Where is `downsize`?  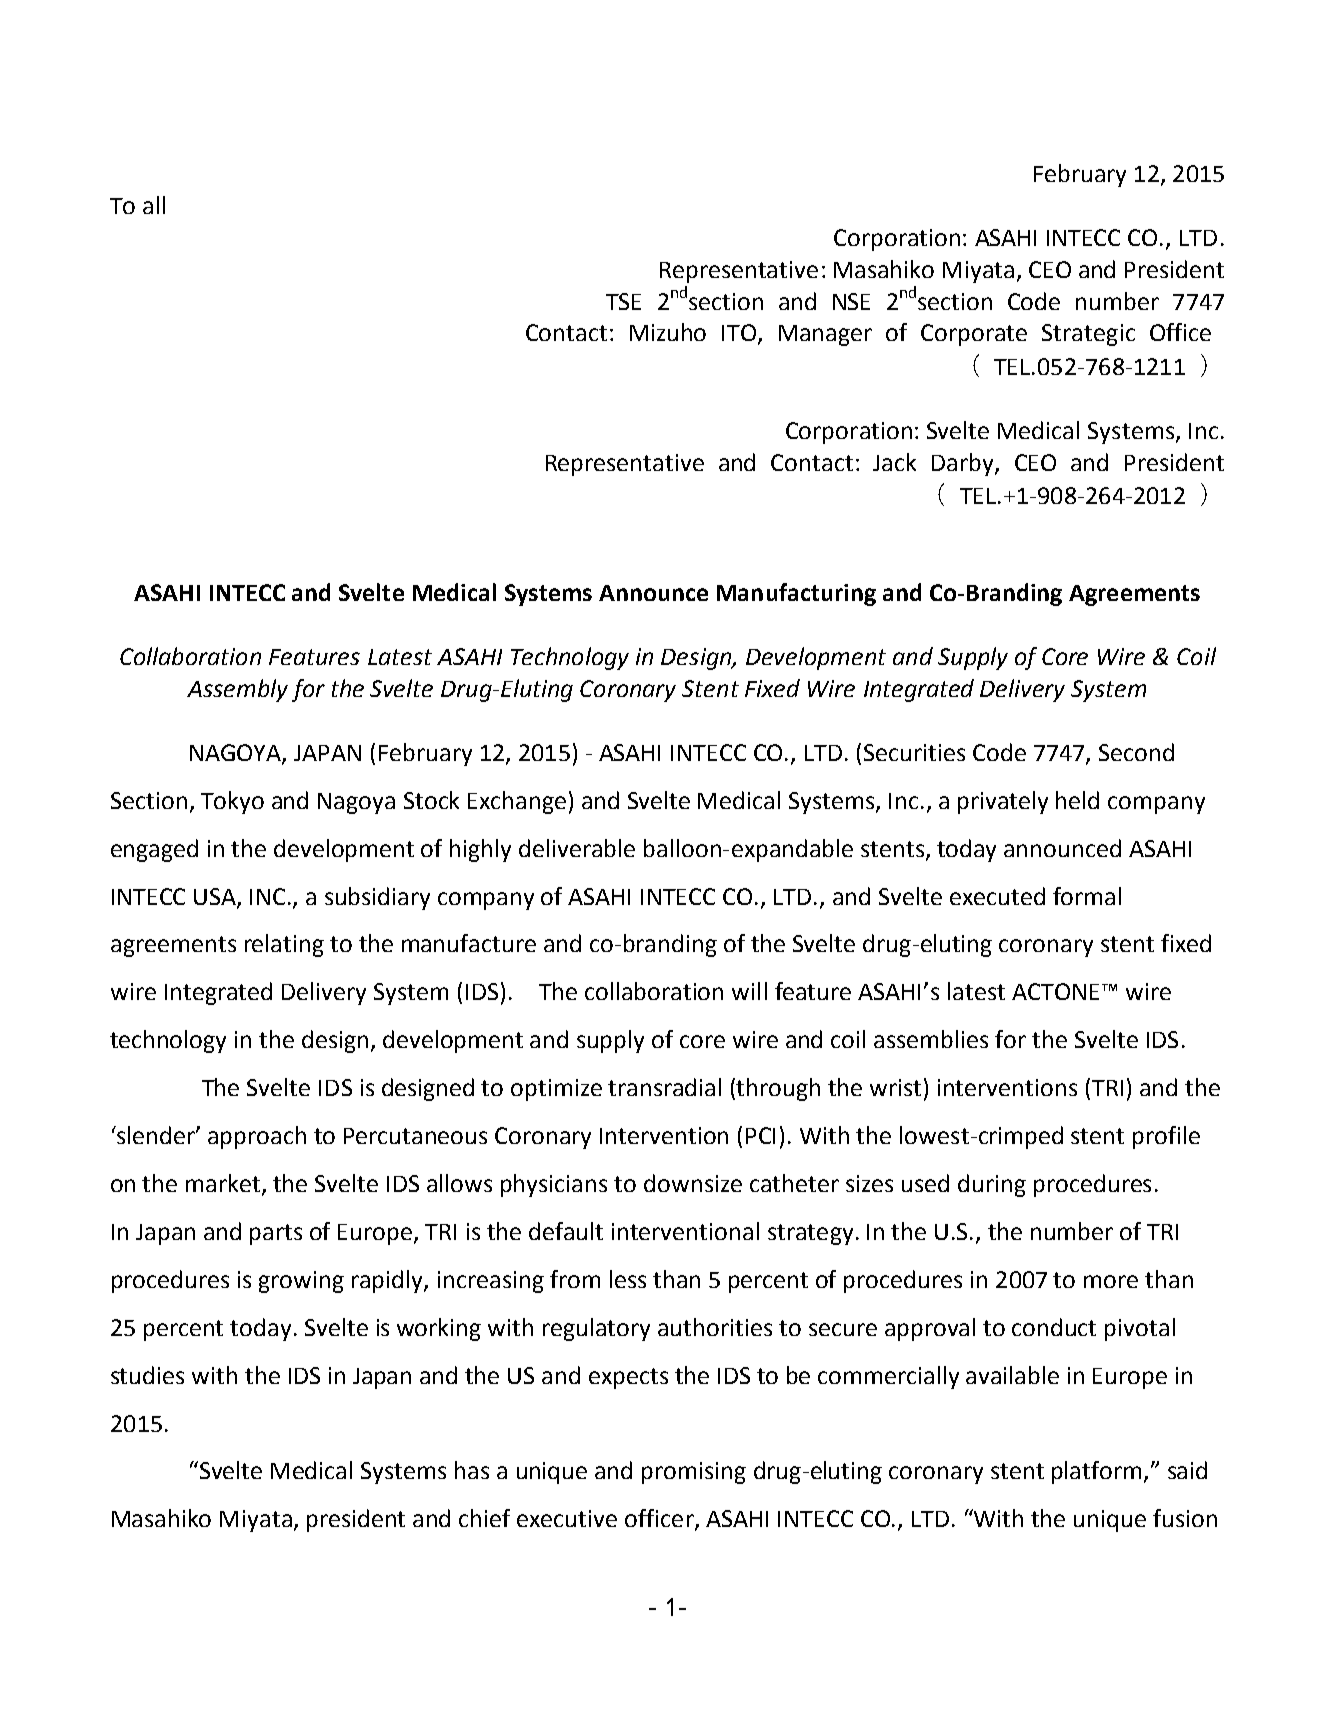 downsize is located at coordinates (693, 1183).
